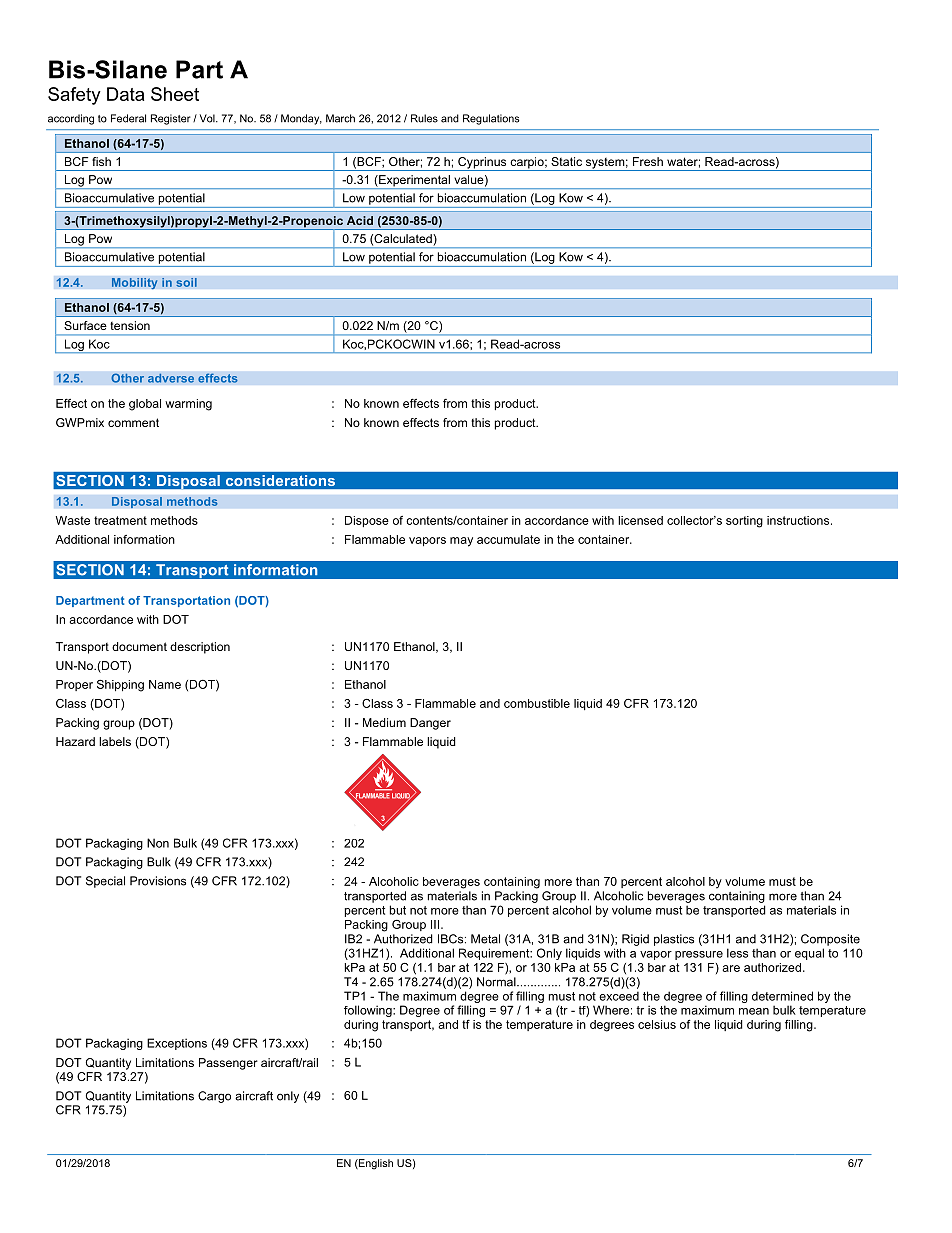 The height and width of the document is (1233, 952). Describe the element at coordinates (177, 1044) in the document. I see `Exceptions` at that location.
